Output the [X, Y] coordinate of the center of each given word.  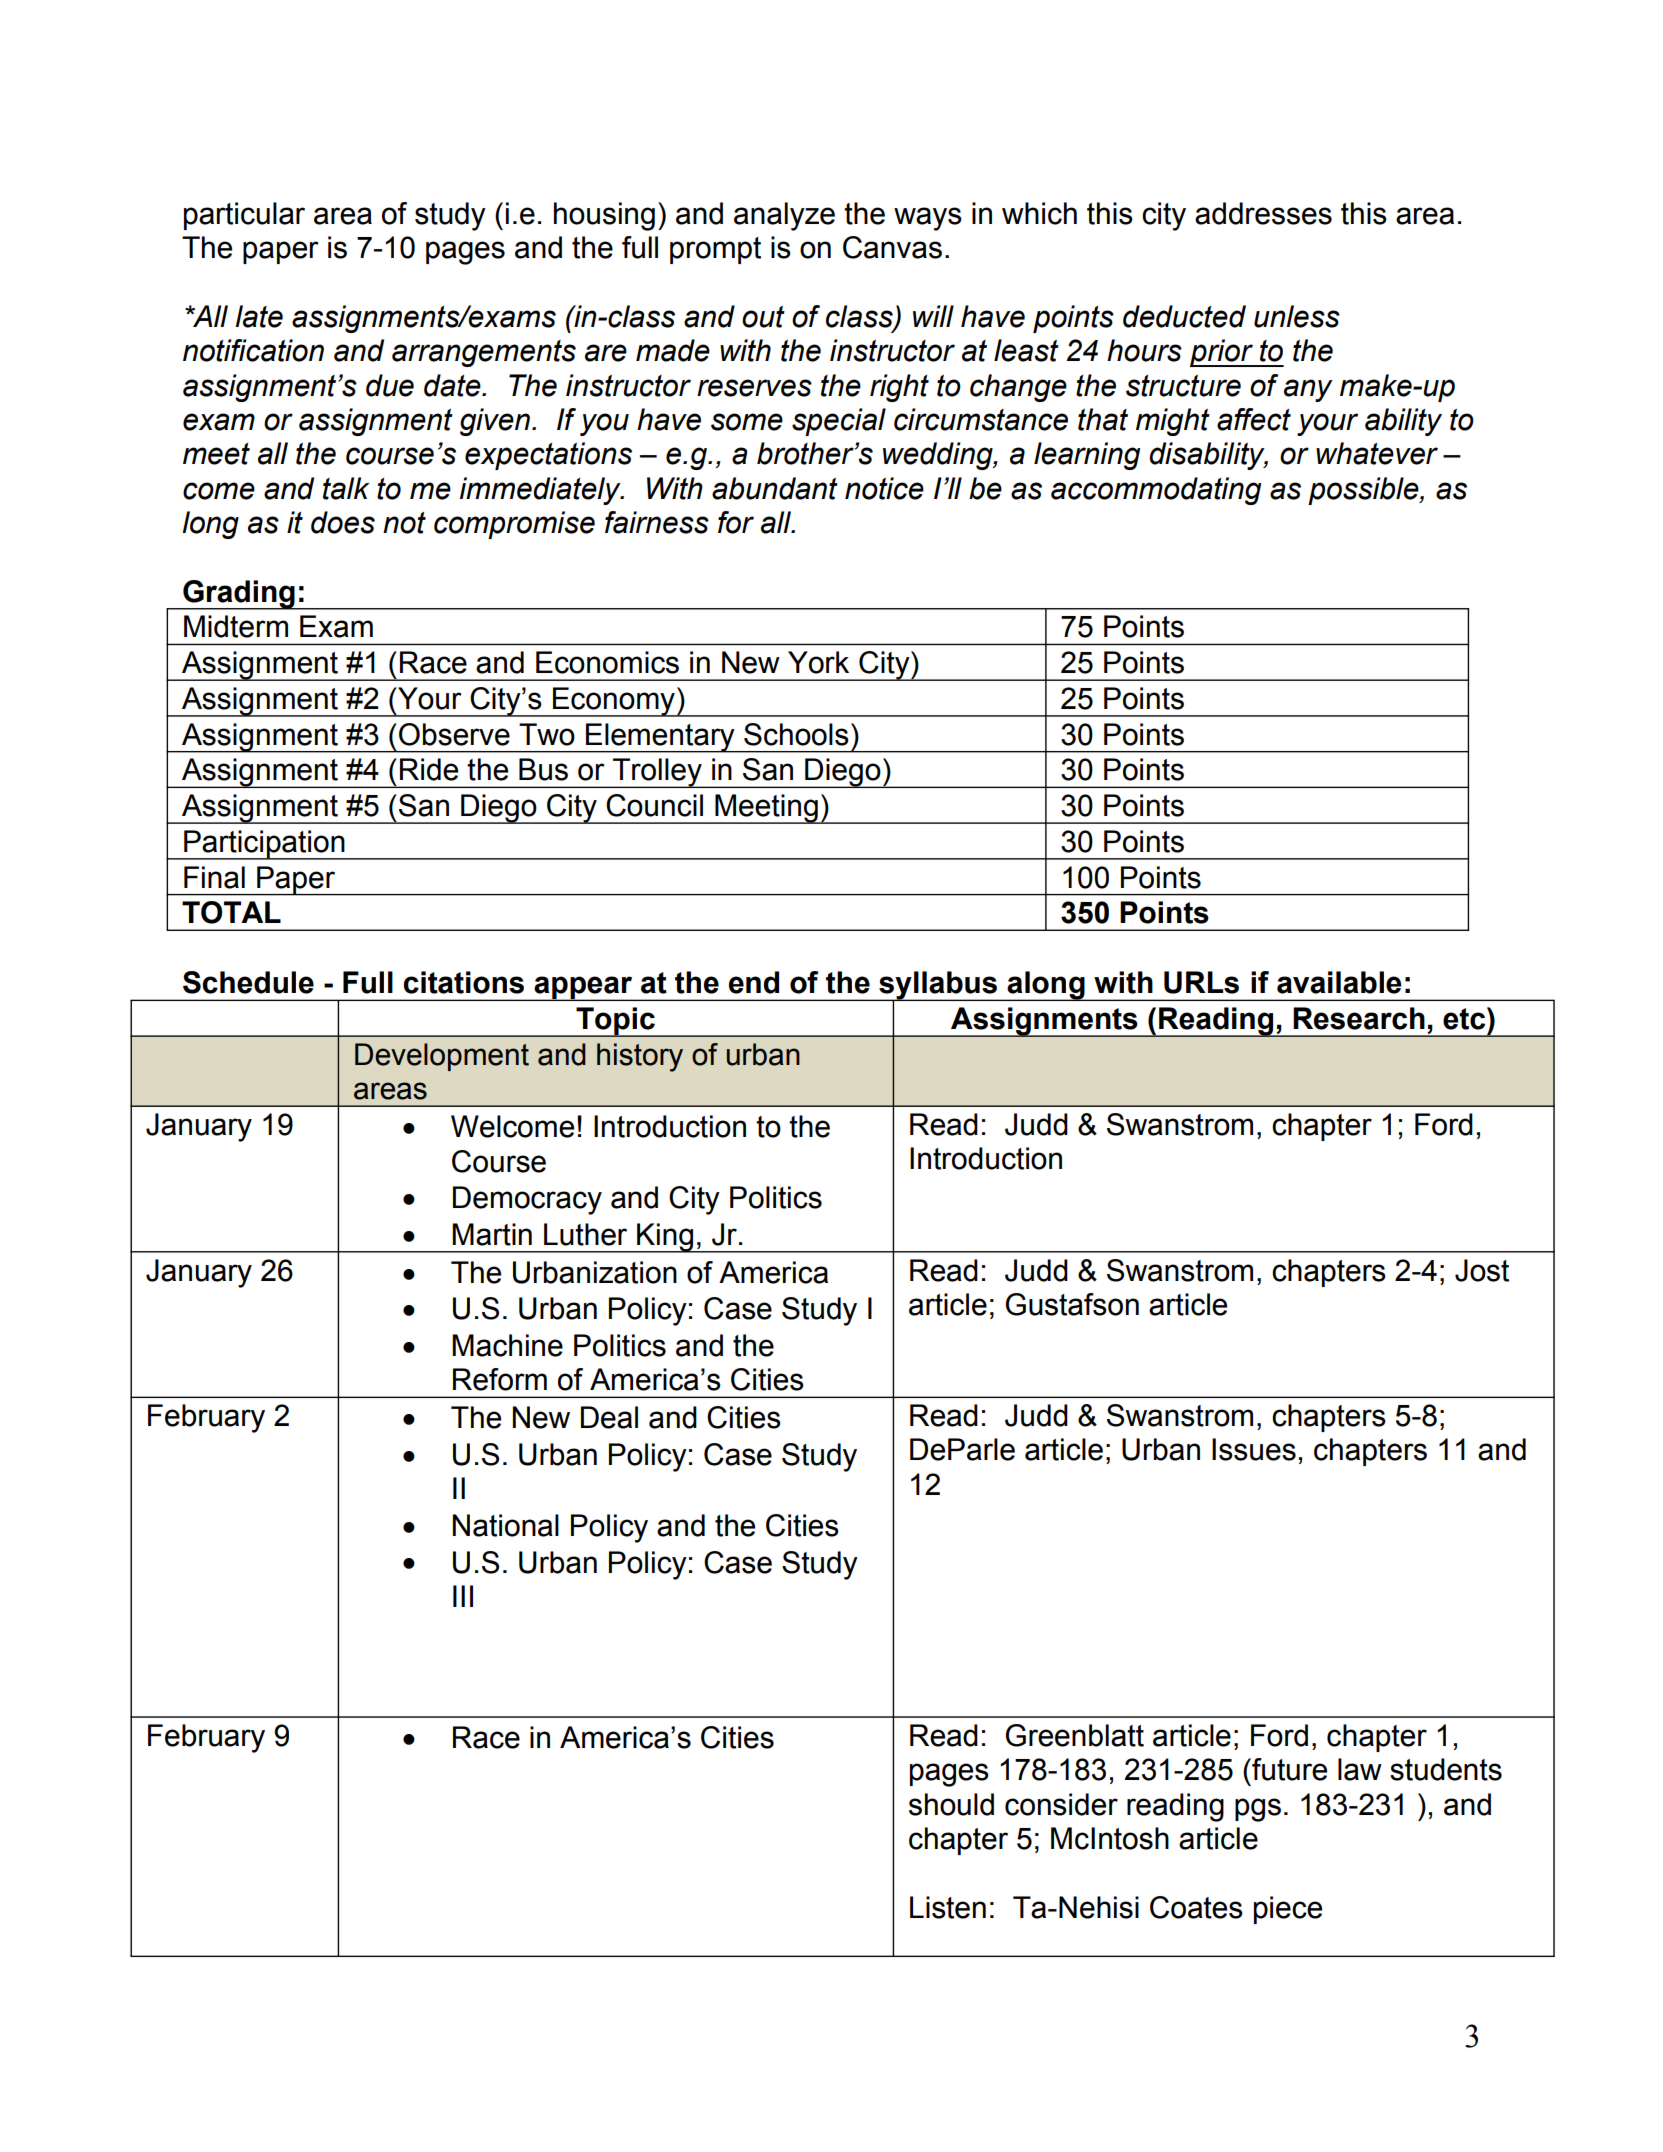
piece [1288, 1910]
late [259, 316]
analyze [784, 216]
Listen [948, 1907]
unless [1297, 316]
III [463, 1596]
